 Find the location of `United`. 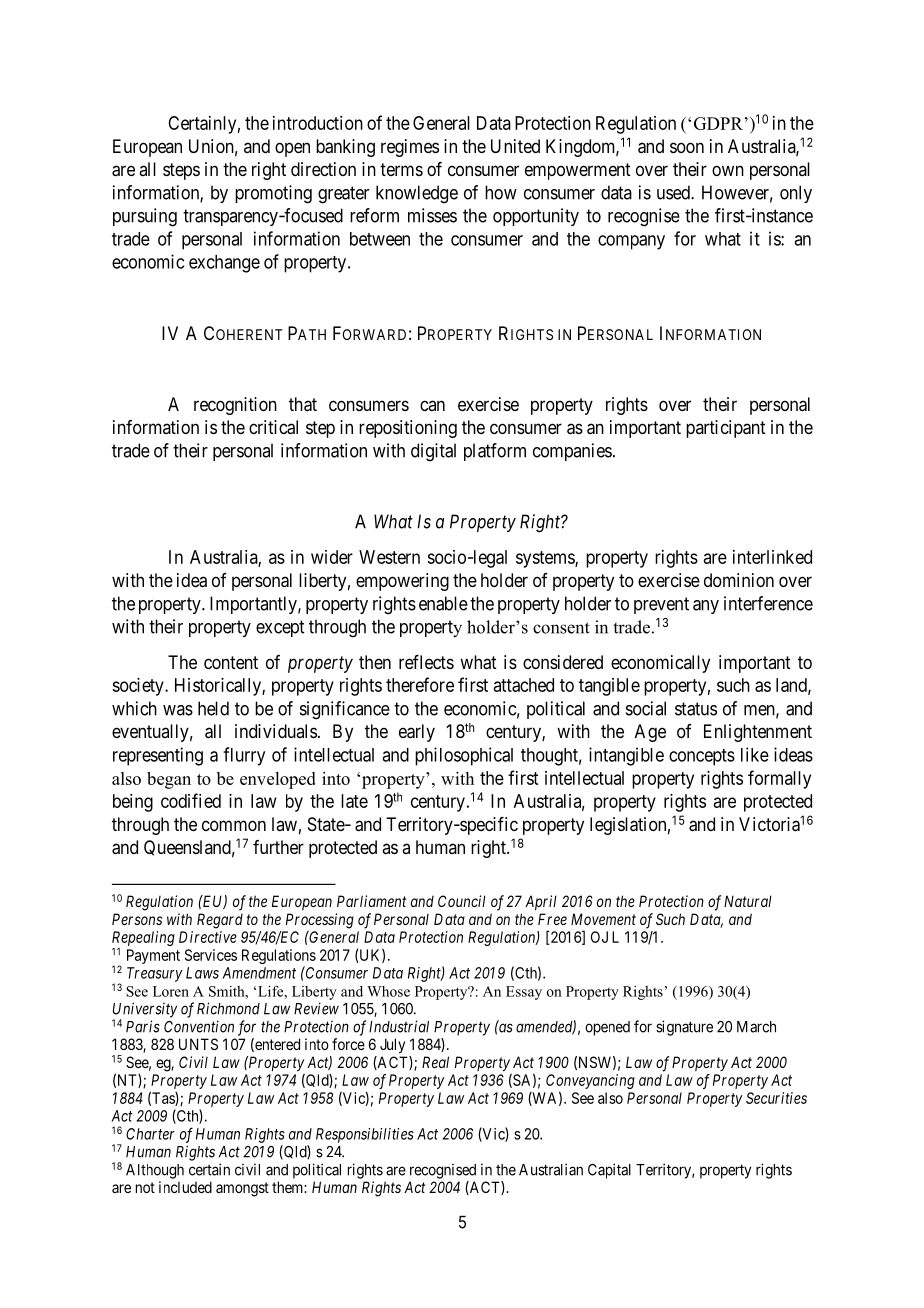

United is located at coordinates (515, 146).
